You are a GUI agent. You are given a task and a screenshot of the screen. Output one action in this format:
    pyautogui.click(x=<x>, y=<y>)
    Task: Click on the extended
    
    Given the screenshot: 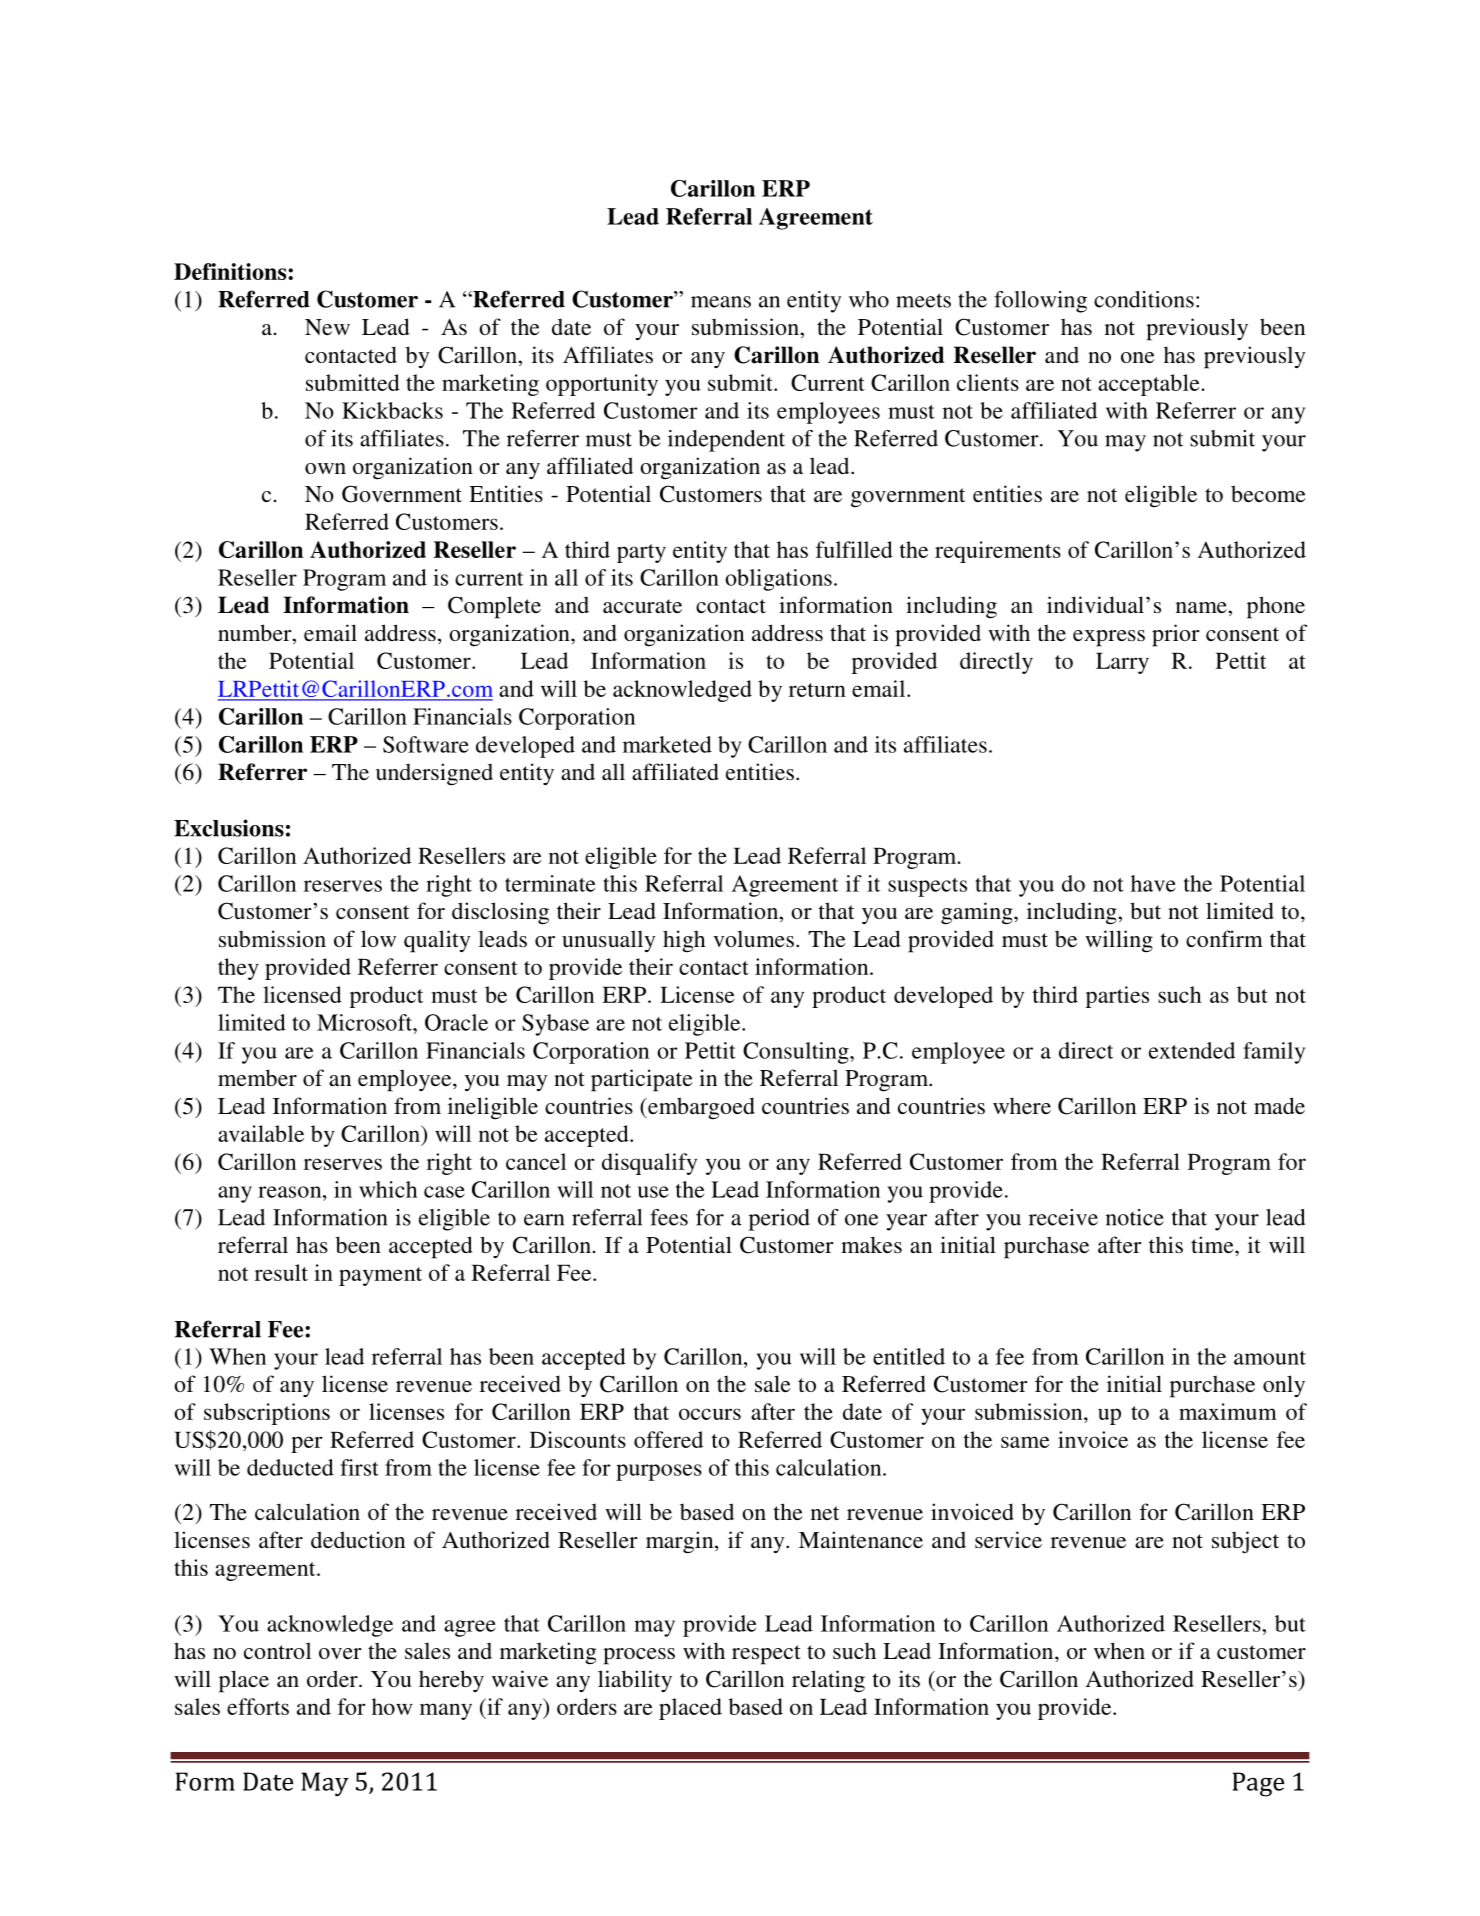 What is the action you would take?
    pyautogui.click(x=1192, y=1050)
